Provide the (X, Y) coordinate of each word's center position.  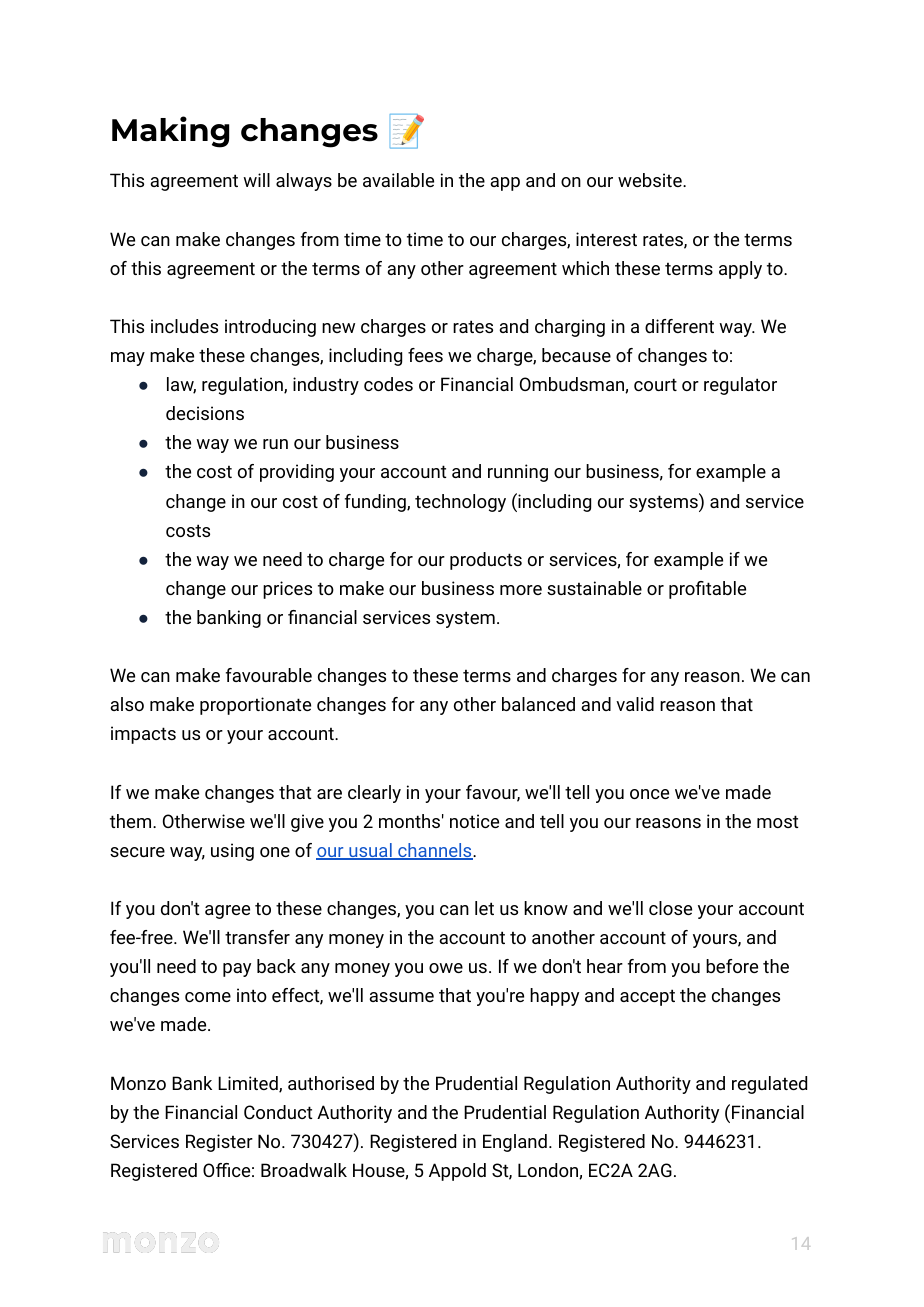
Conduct (278, 1112)
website (651, 180)
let (484, 908)
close (670, 908)
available (398, 180)
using (232, 852)
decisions (205, 413)
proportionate (255, 706)
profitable (707, 590)
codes (388, 384)
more (521, 590)
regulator (740, 386)
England (515, 1143)
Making (170, 132)
